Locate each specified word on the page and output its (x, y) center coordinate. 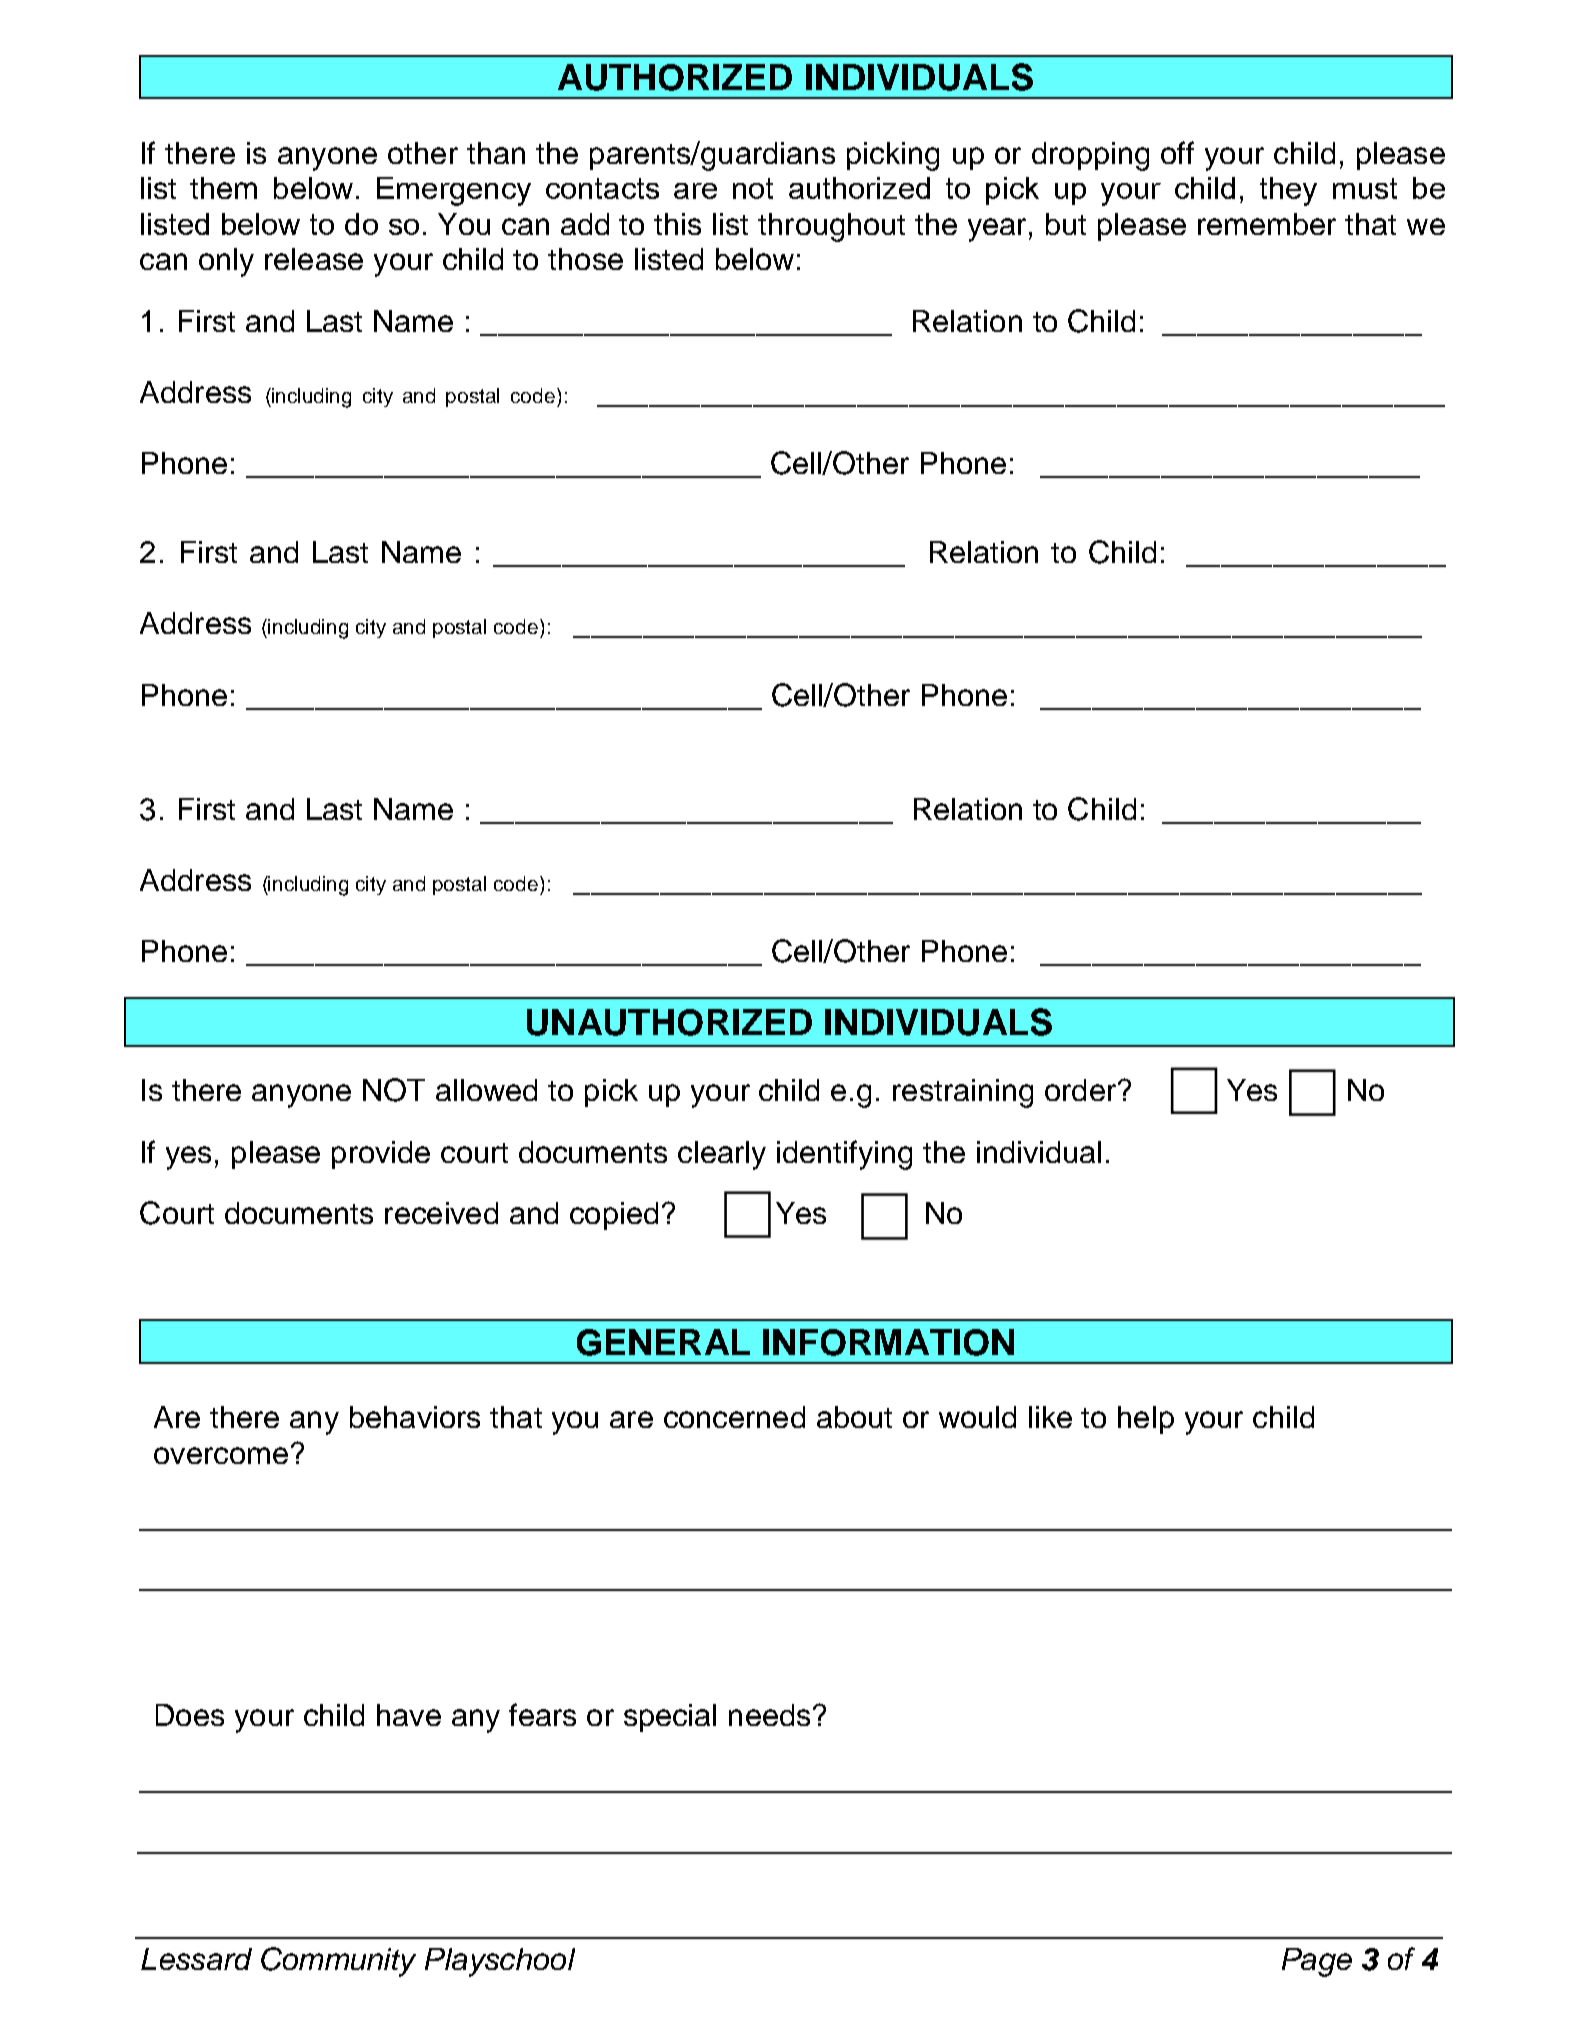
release (314, 259)
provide (381, 1155)
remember (1267, 224)
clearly (722, 1155)
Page (1317, 1962)
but (1066, 224)
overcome (221, 1455)
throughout (831, 227)
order (1082, 1090)
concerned (734, 1417)
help (1146, 1420)
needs (769, 1715)
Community (338, 1962)
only (226, 262)
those (585, 259)
